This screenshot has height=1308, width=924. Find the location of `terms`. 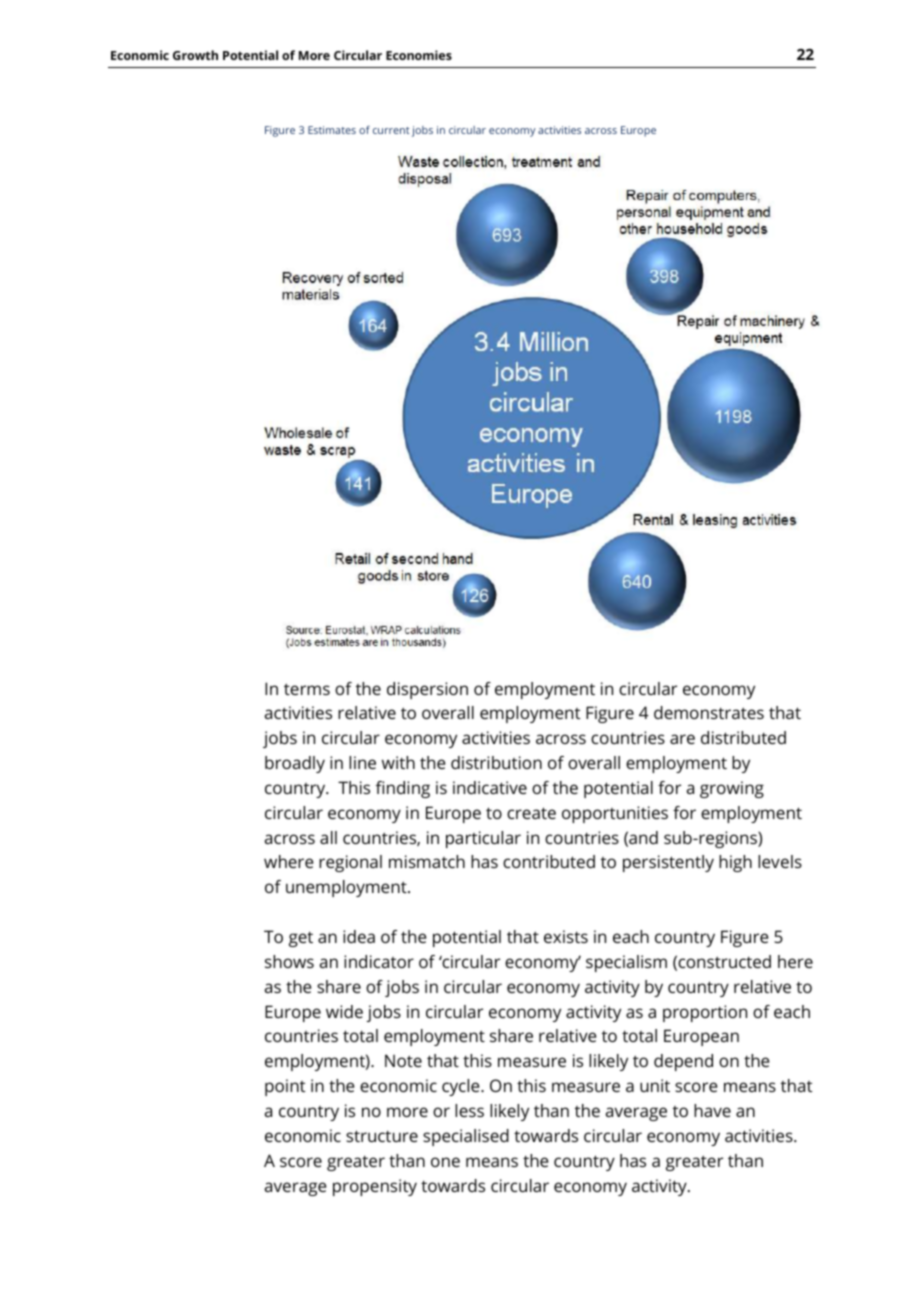

terms is located at coordinates (307, 689).
